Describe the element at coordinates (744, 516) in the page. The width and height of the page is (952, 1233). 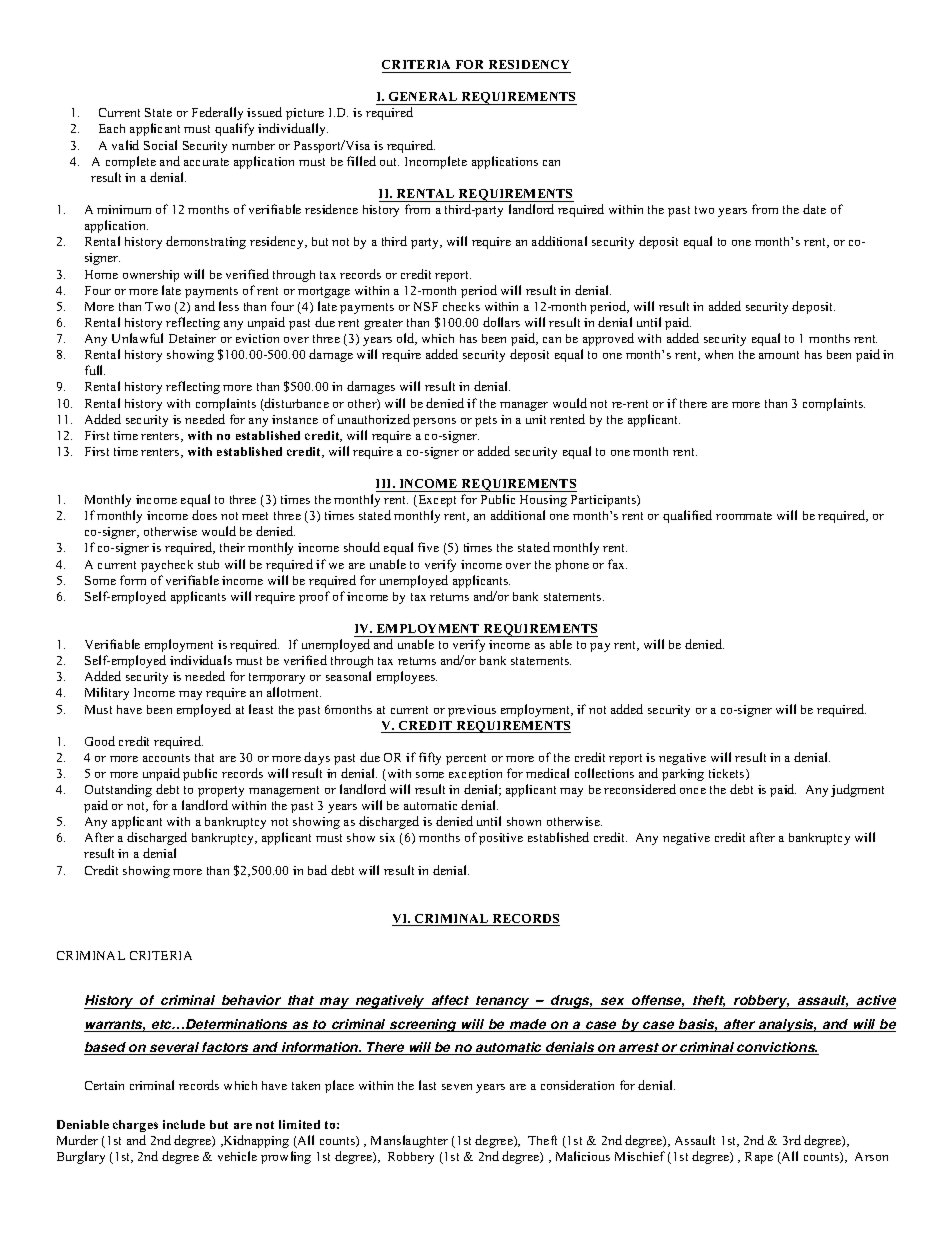
I see `roommate` at that location.
